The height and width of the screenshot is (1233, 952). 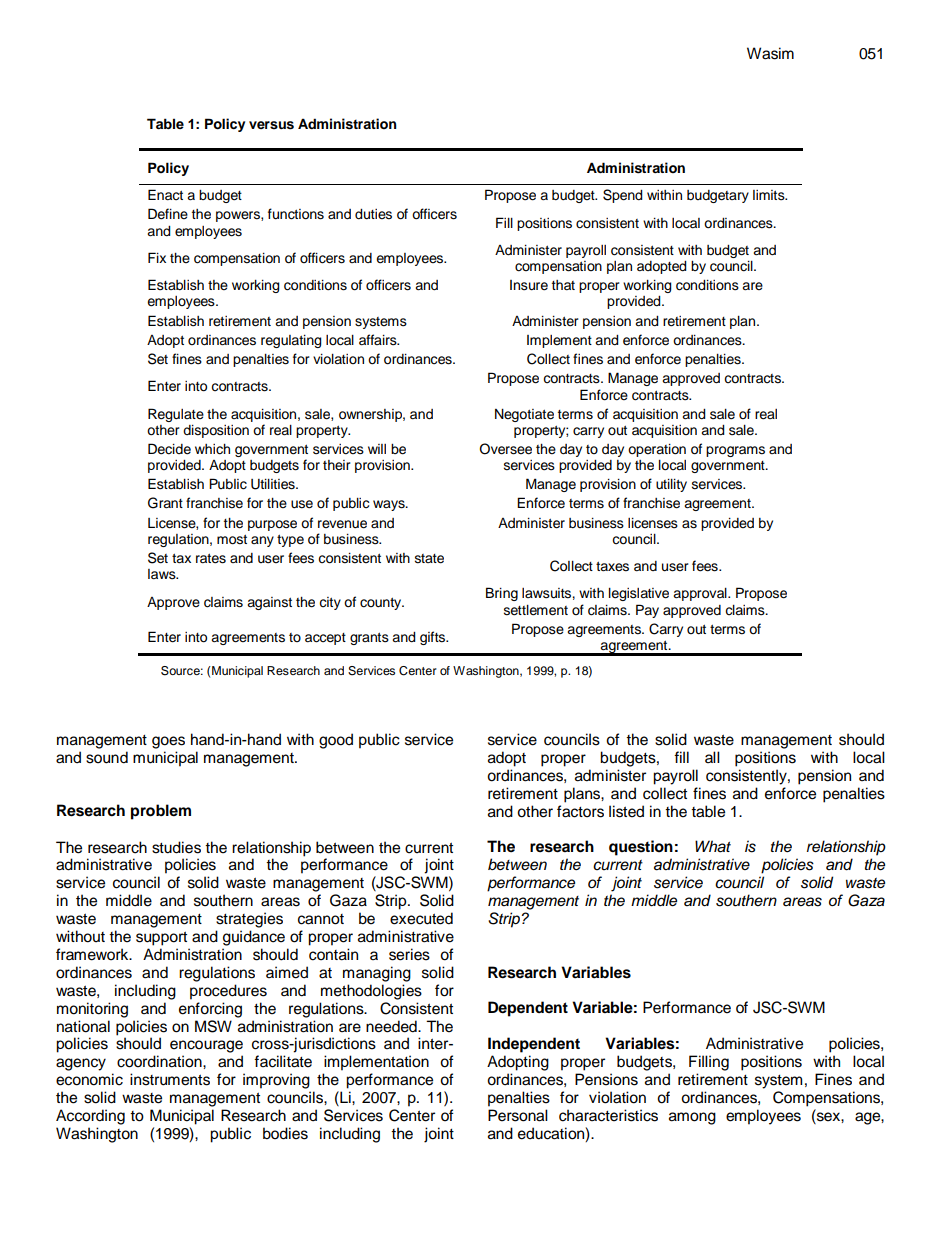 What do you see at coordinates (165, 194) in the screenshot?
I see `Enact` at bounding box center [165, 194].
